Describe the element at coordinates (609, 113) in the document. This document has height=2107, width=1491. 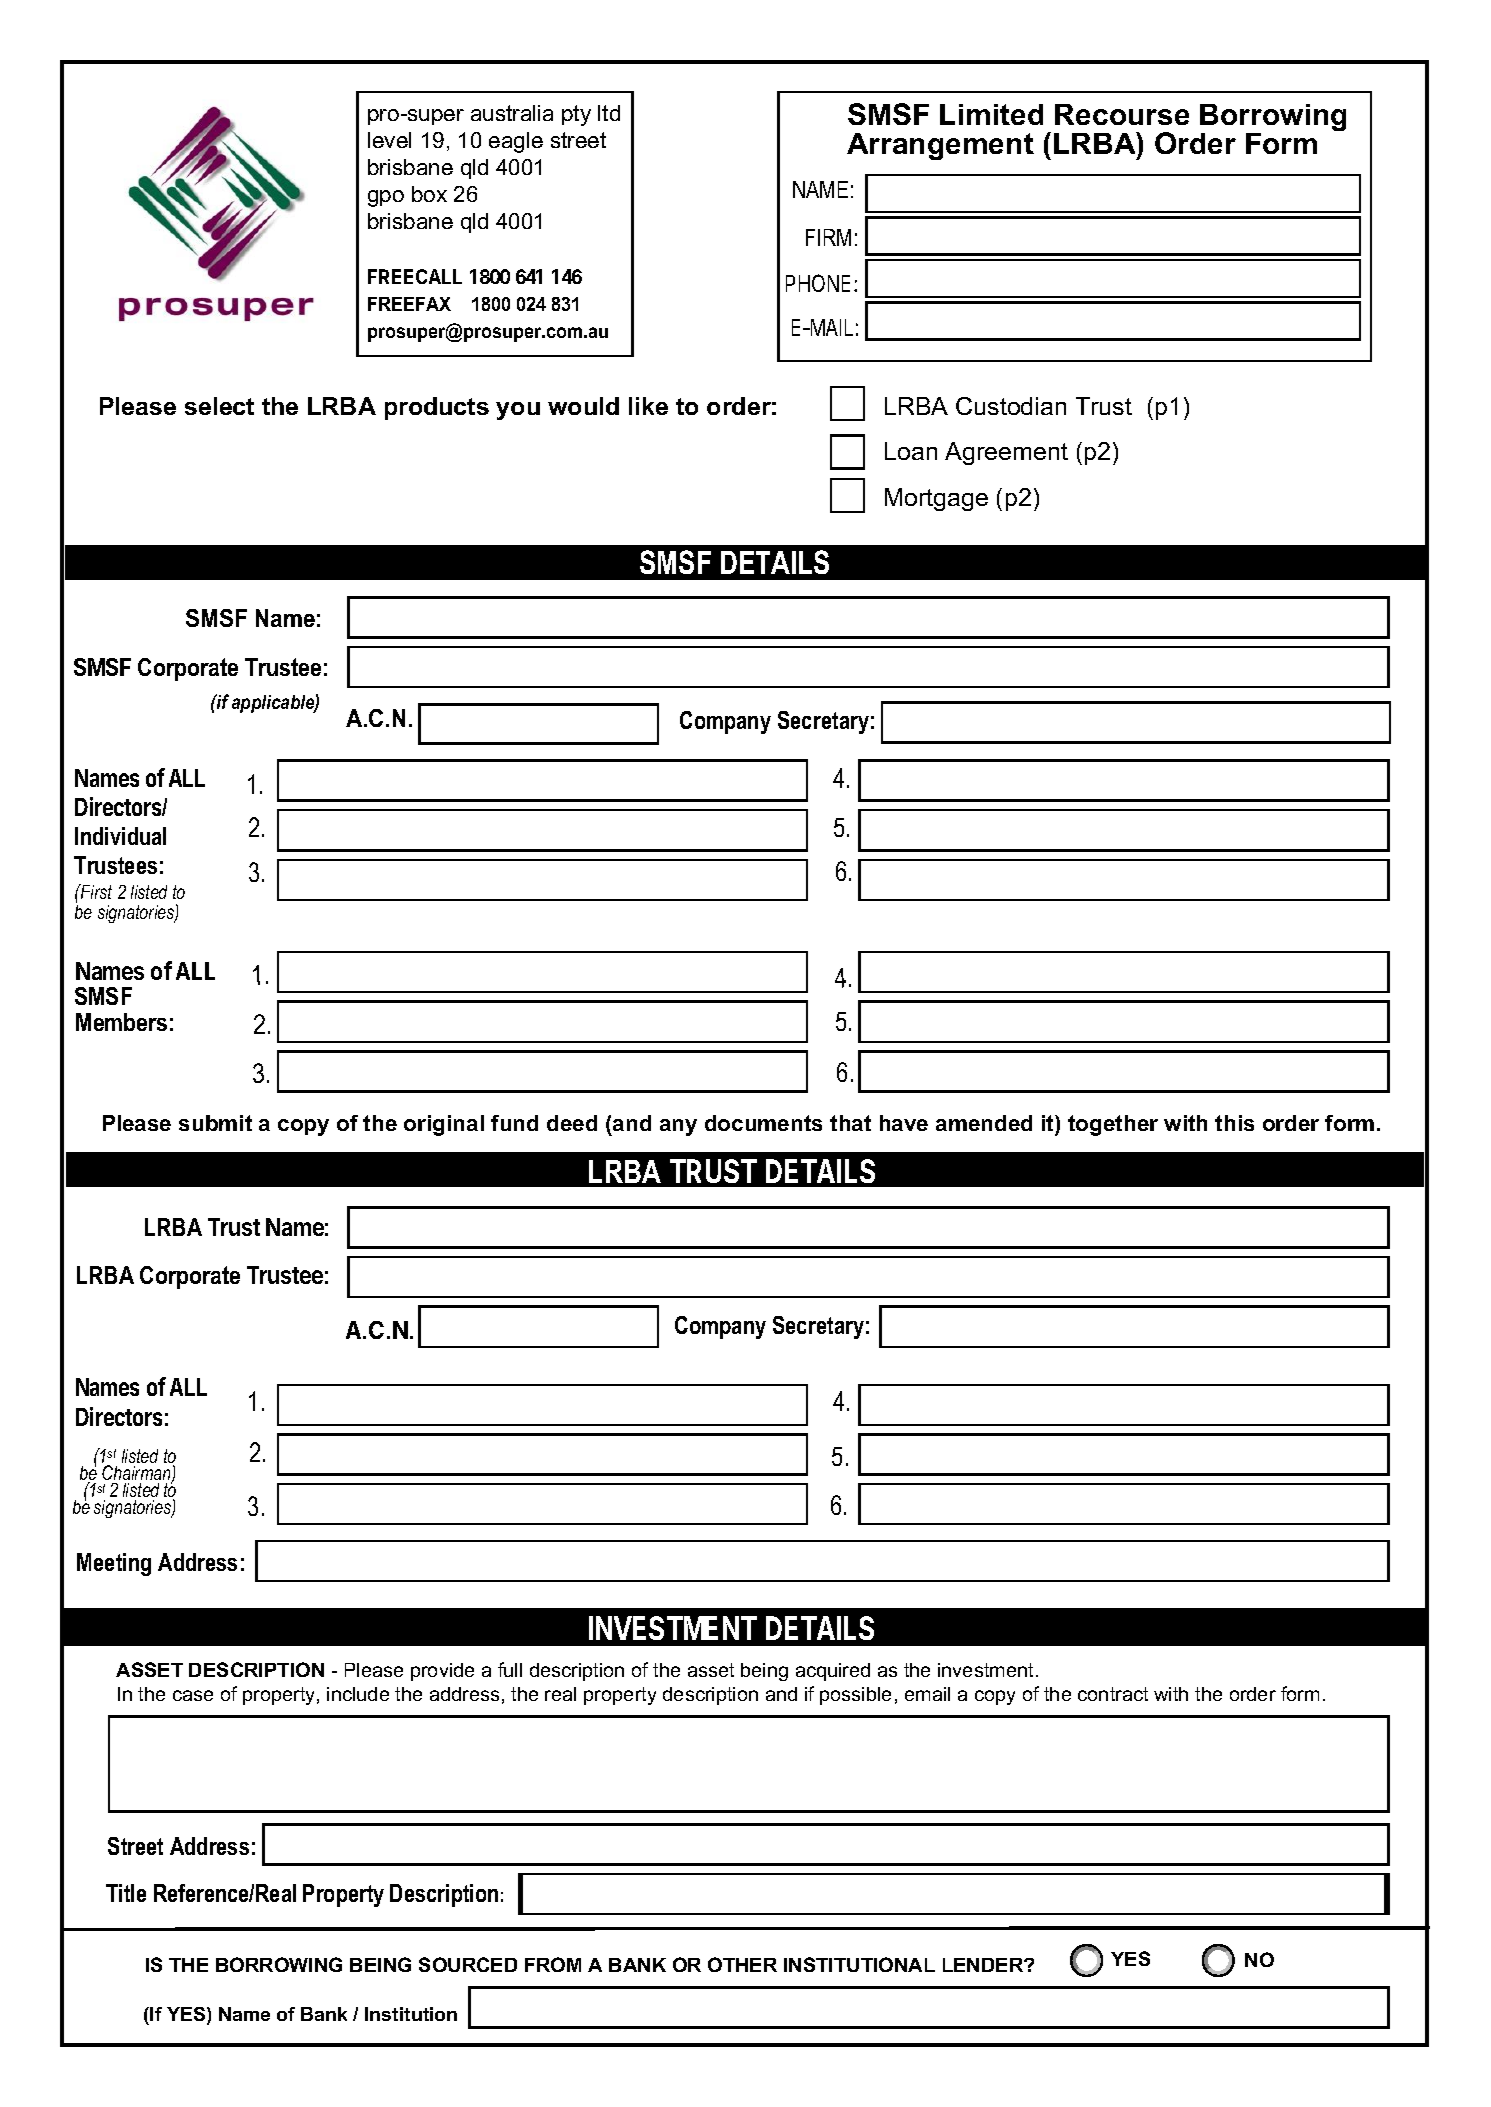
I see `ltd` at that location.
